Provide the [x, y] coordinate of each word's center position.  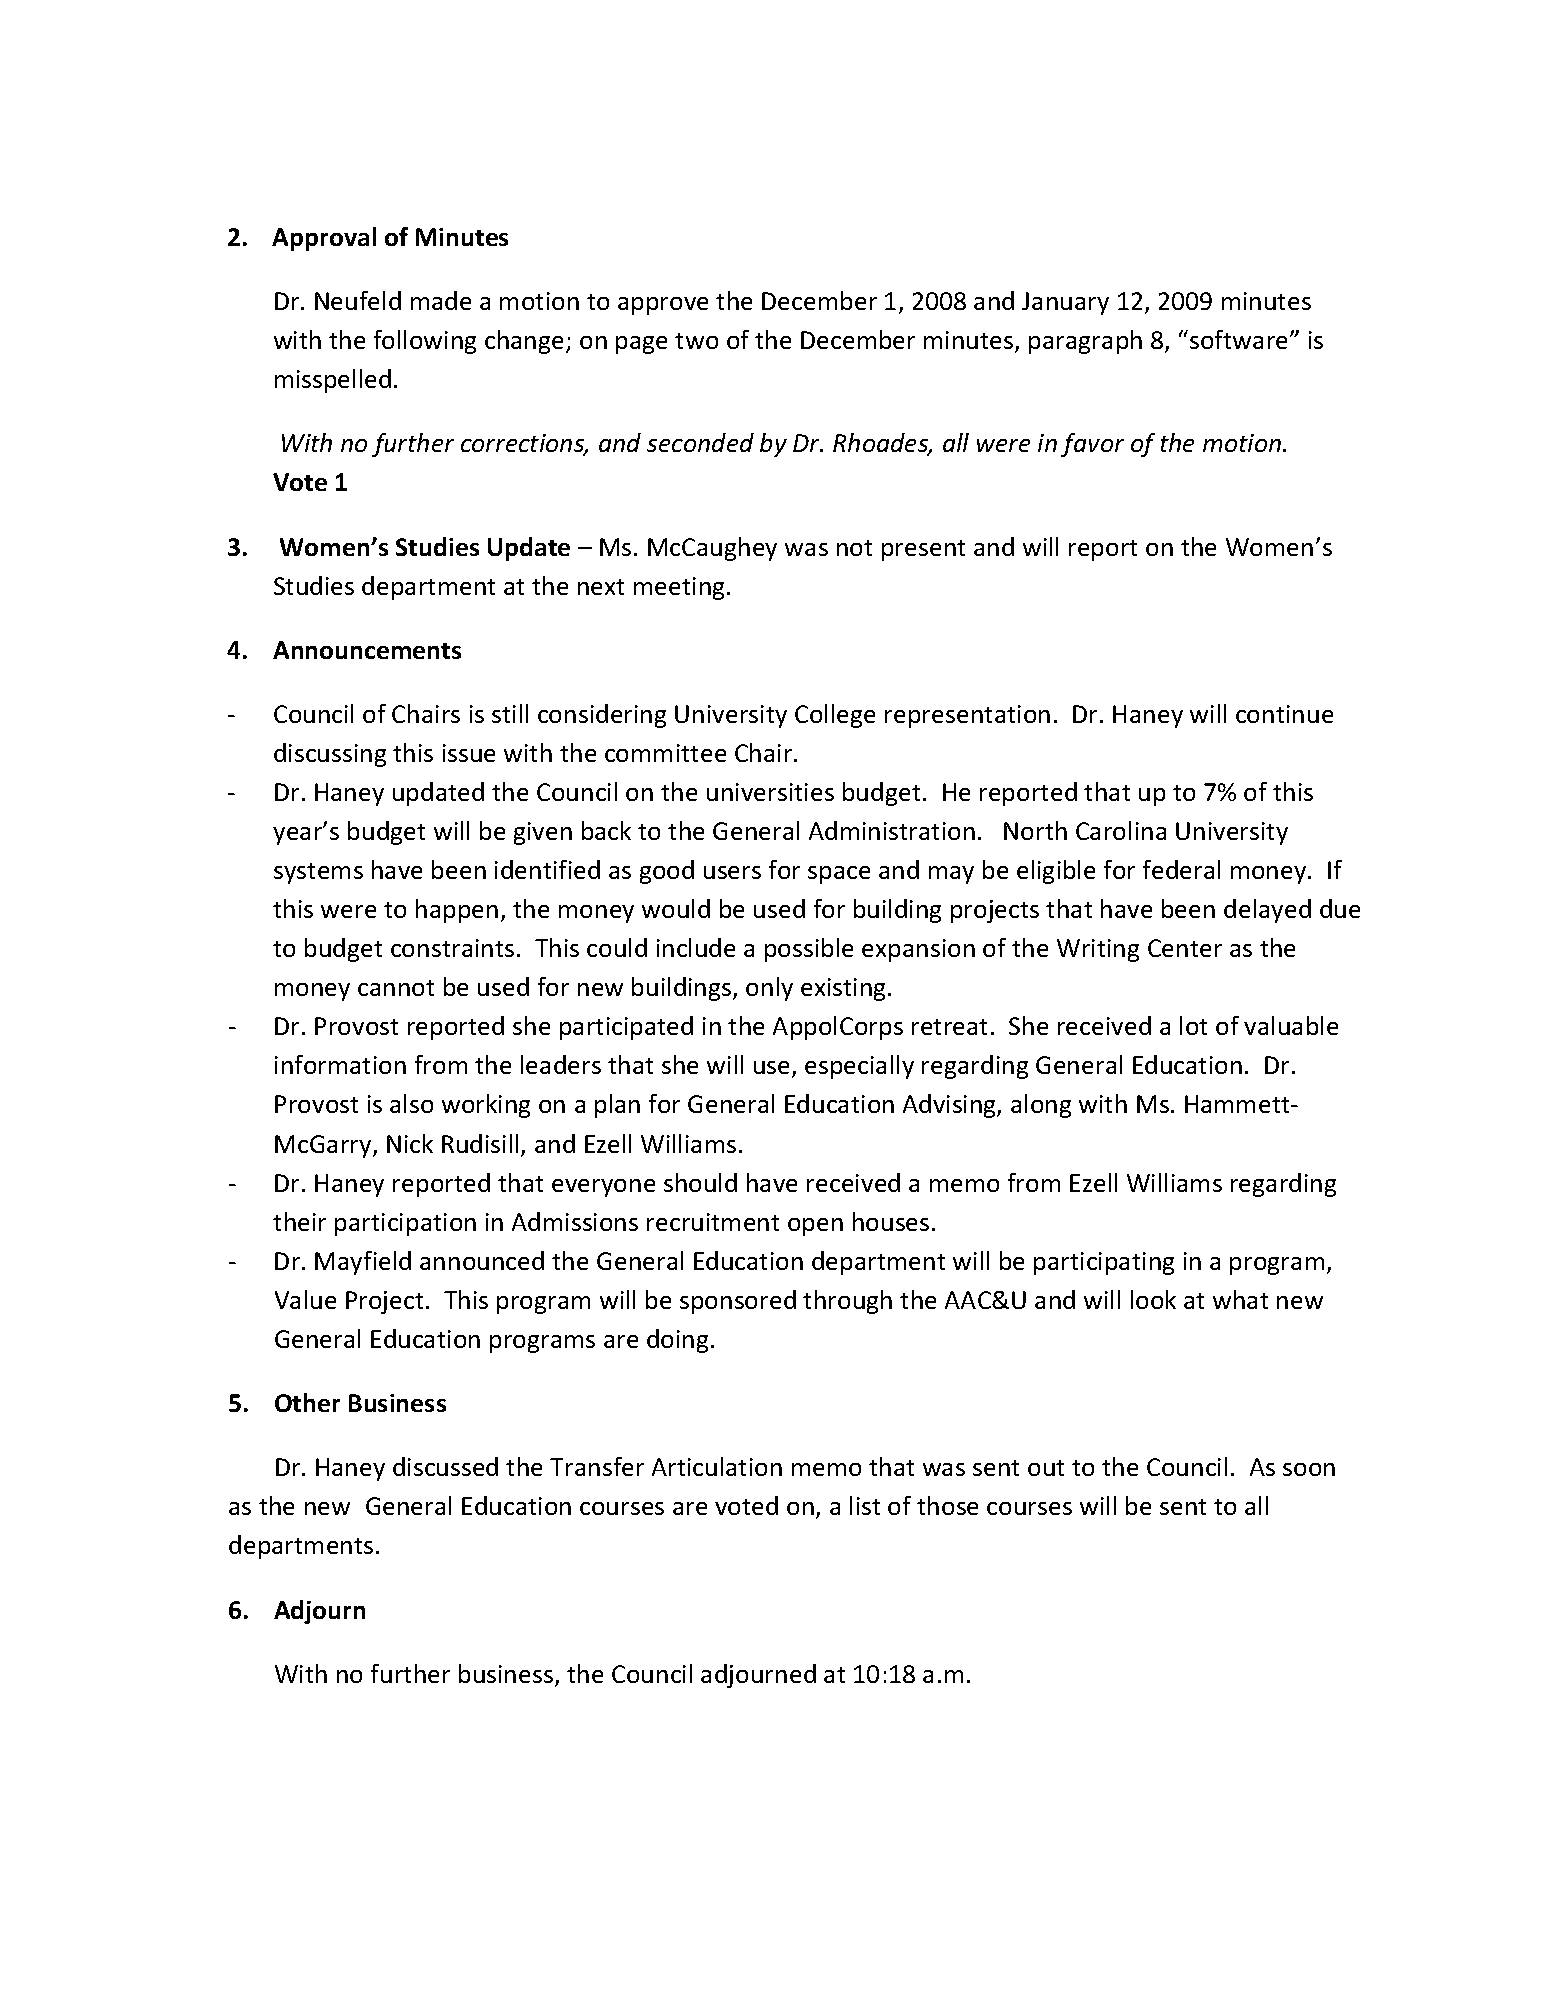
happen [457, 911]
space [839, 875]
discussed [445, 1466]
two [696, 341]
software [1240, 339]
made [441, 300]
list [865, 1505]
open [815, 1227]
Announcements [367, 650]
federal [1181, 869]
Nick [410, 1143]
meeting [679, 588]
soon [1309, 1469]
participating [1104, 1263]
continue [1284, 714]
